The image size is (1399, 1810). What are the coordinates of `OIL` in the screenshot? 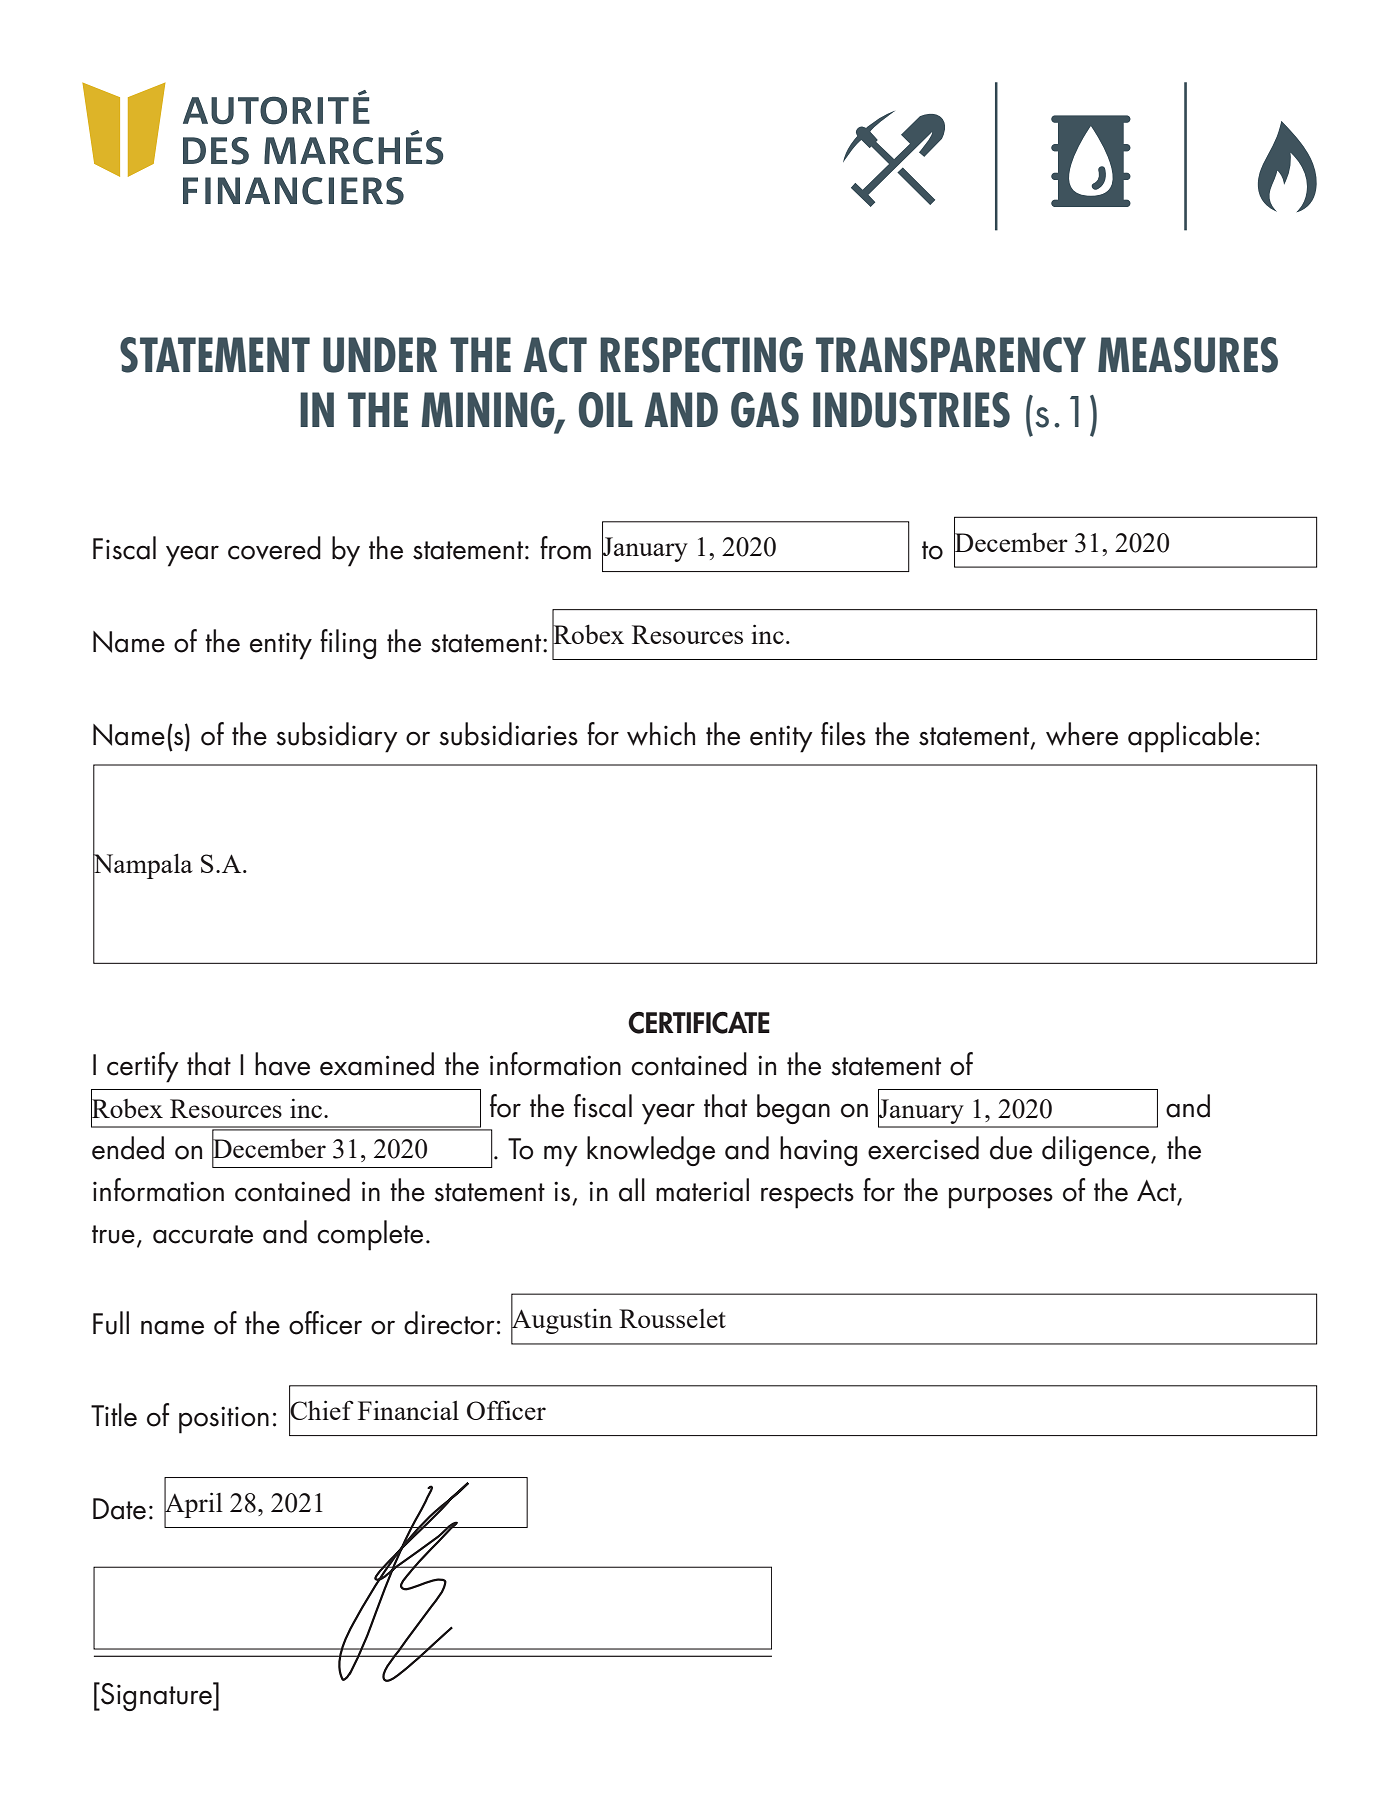 It's located at (606, 410).
